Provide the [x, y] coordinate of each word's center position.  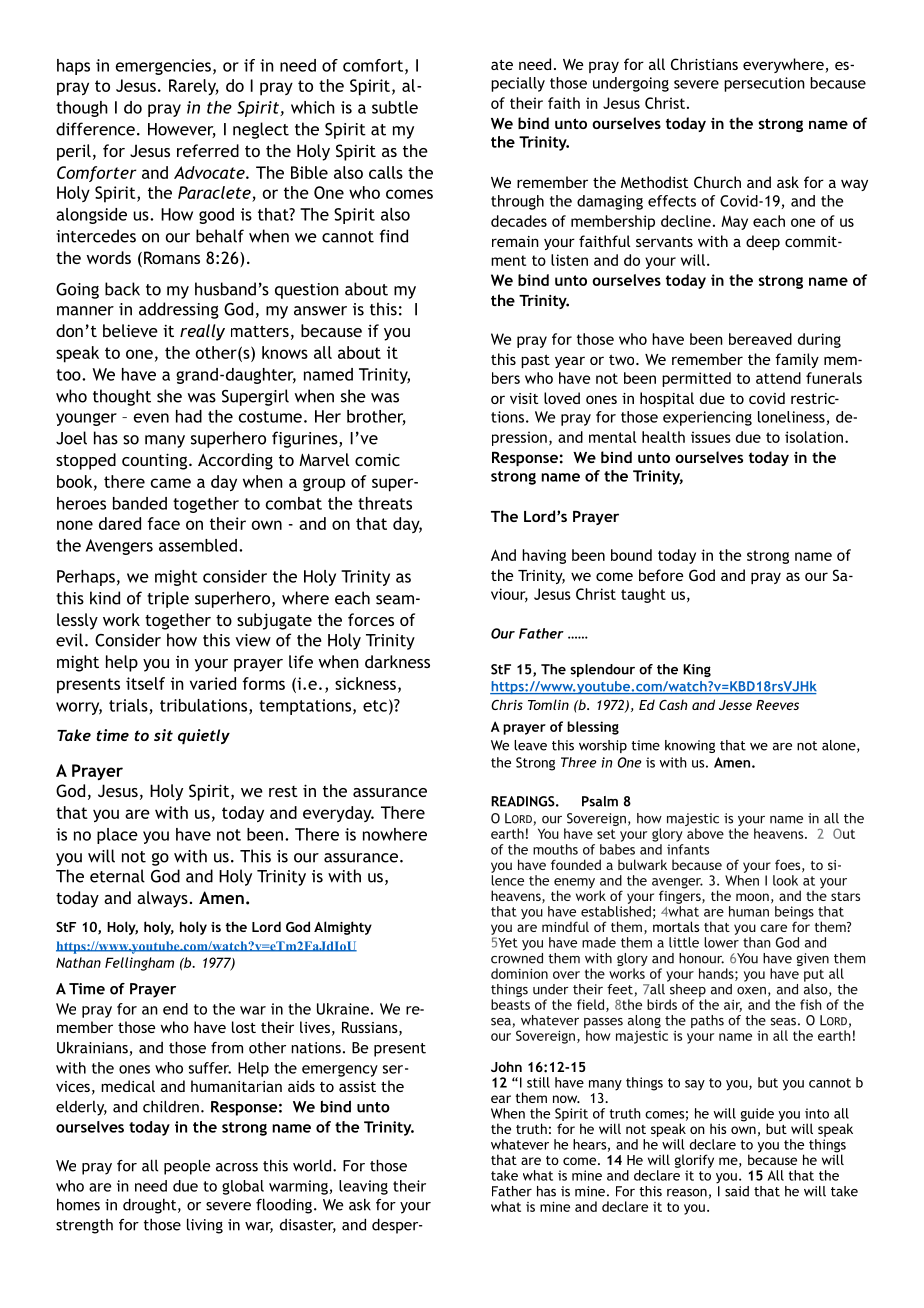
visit [524, 398]
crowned [517, 957]
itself [145, 683]
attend [778, 378]
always [162, 899]
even [151, 418]
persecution [764, 84]
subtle [395, 107]
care [773, 928]
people [187, 1167]
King [697, 670]
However [182, 130]
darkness [397, 661]
